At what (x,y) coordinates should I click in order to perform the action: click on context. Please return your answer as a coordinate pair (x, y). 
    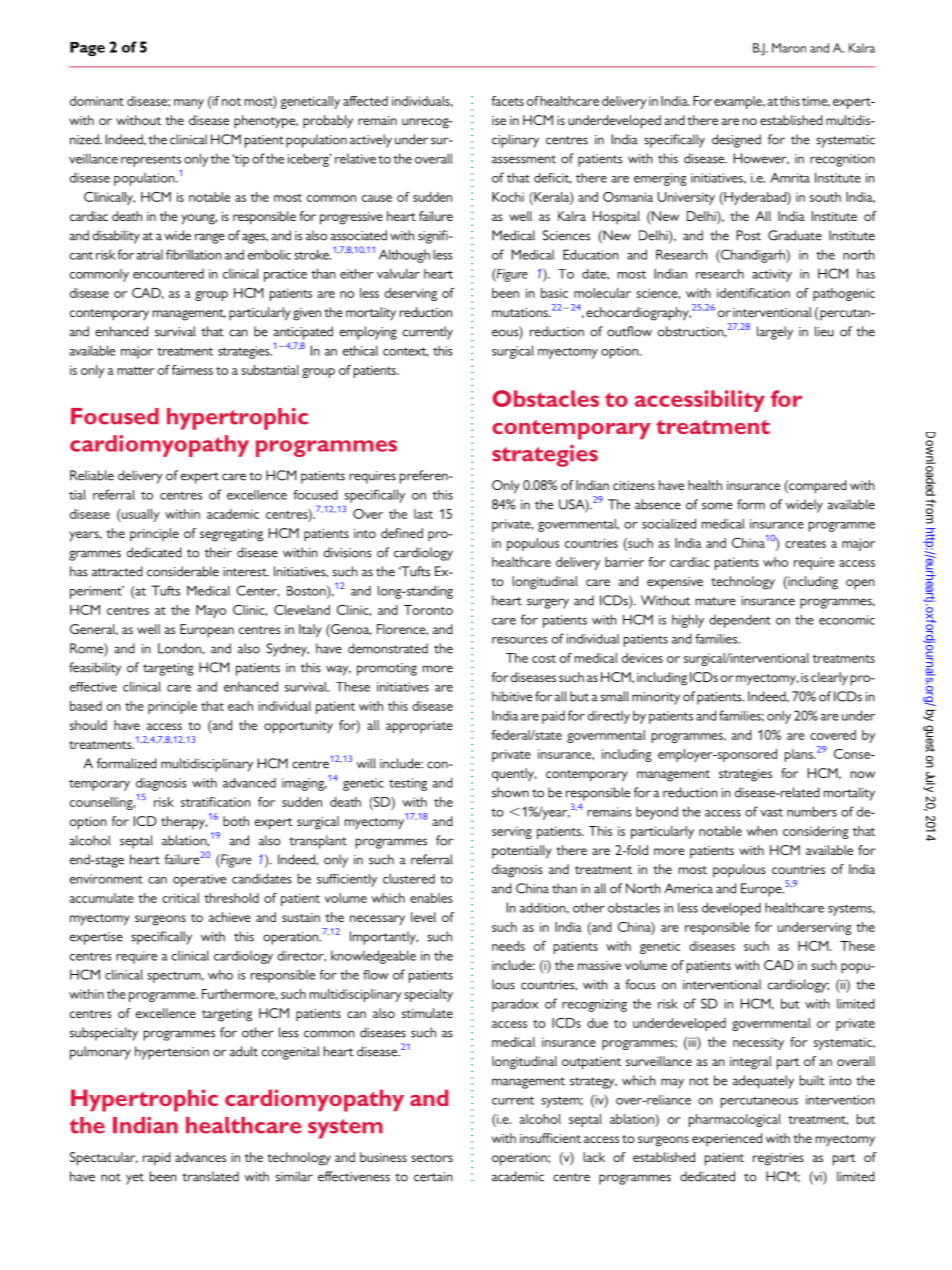
    Looking at the image, I should click on (405, 352).
